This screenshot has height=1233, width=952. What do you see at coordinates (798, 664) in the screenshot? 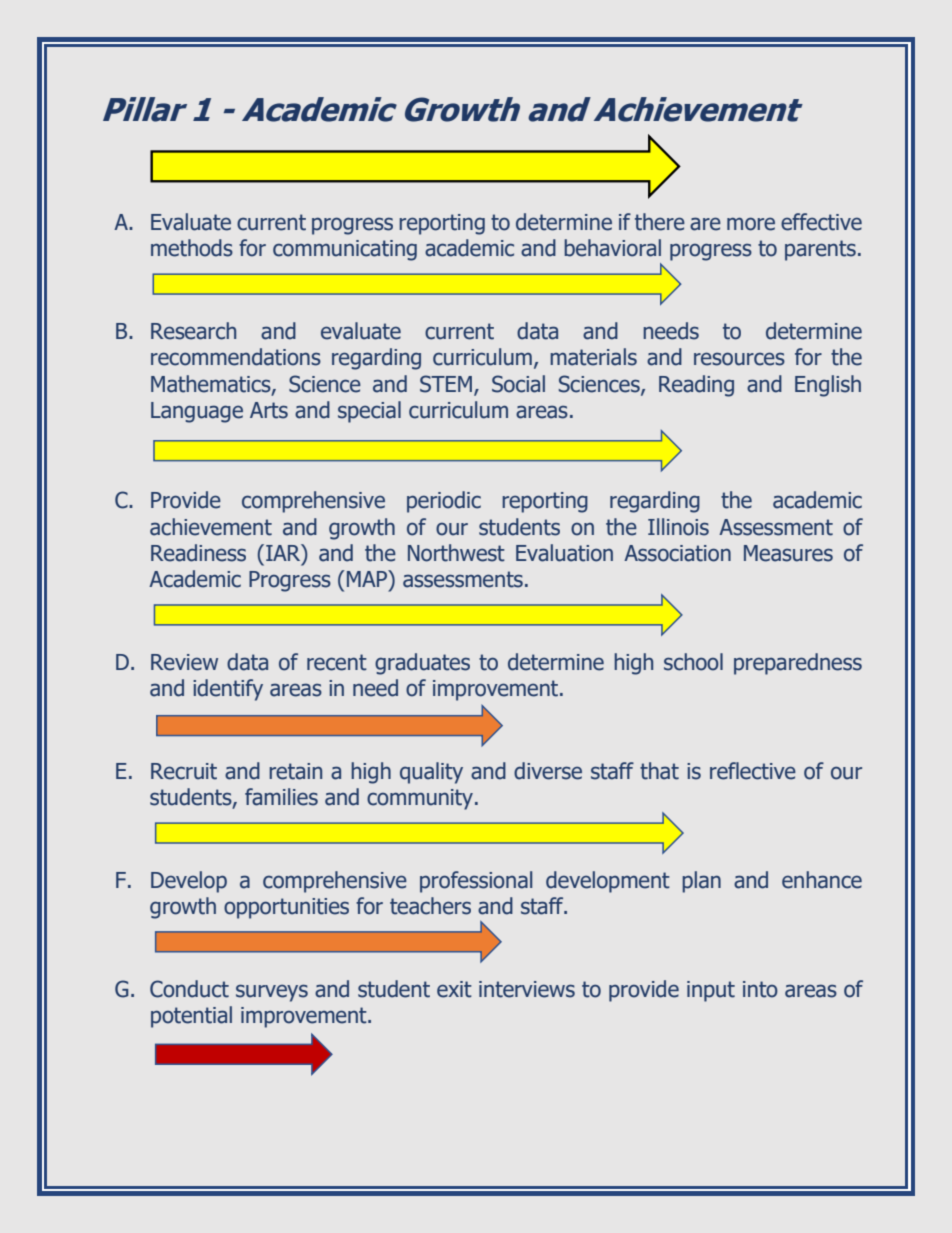
I see `preparedness` at bounding box center [798, 664].
